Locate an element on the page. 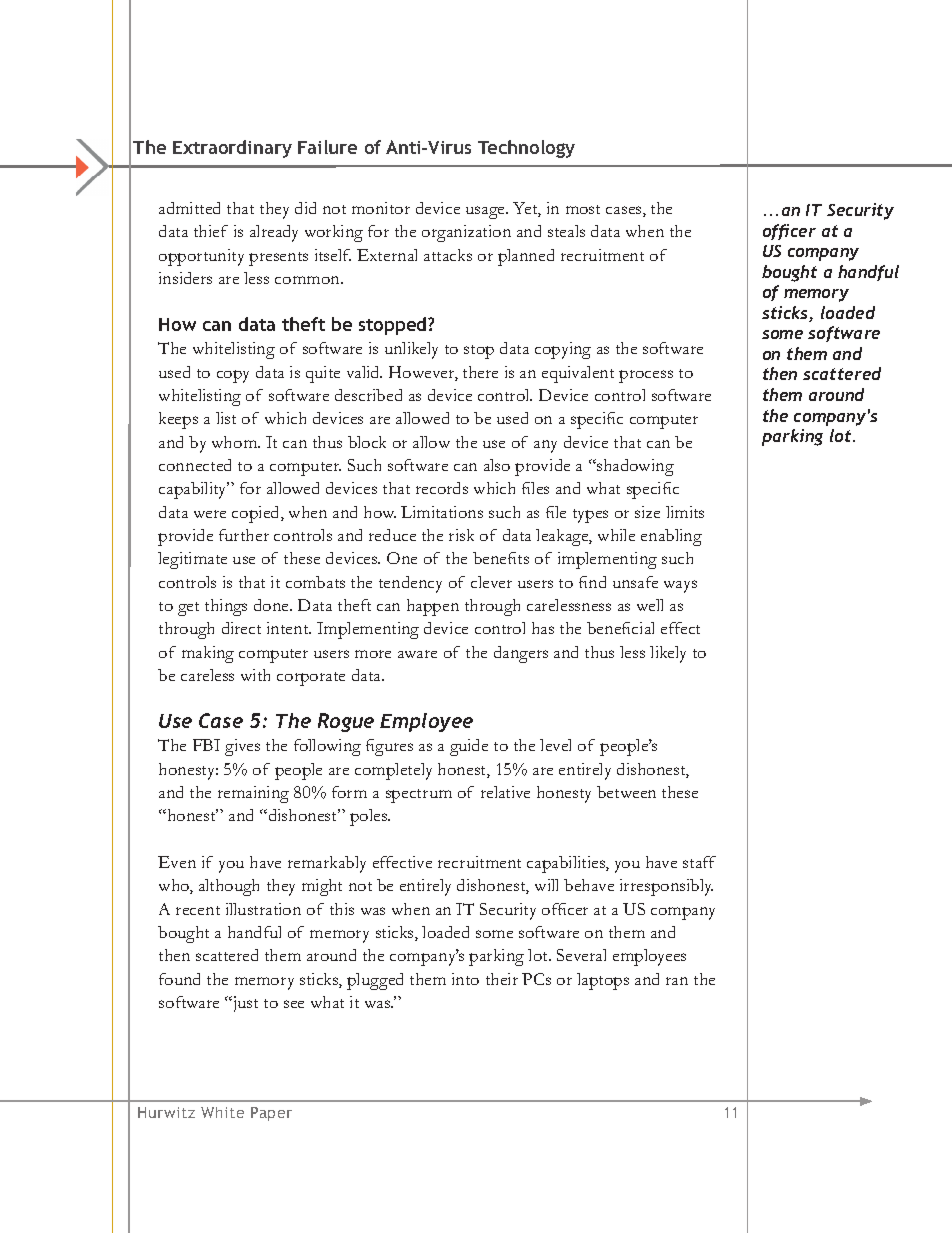 The image size is (952, 1233). Extraordinary is located at coordinates (232, 149).
